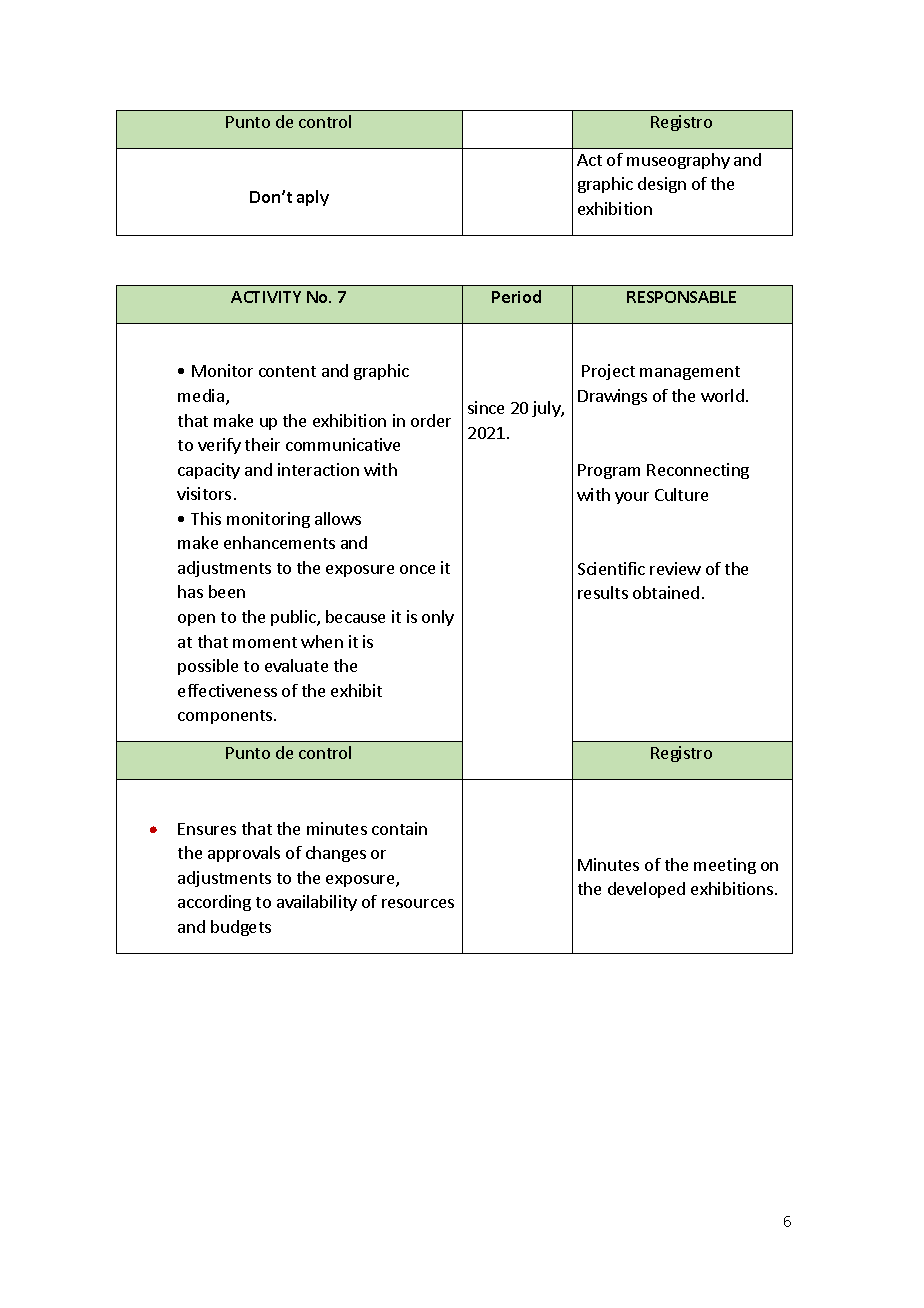 This page has height=1308, width=924. Describe the element at coordinates (266, 297) in the page. I see `ACTIVITY` at that location.
